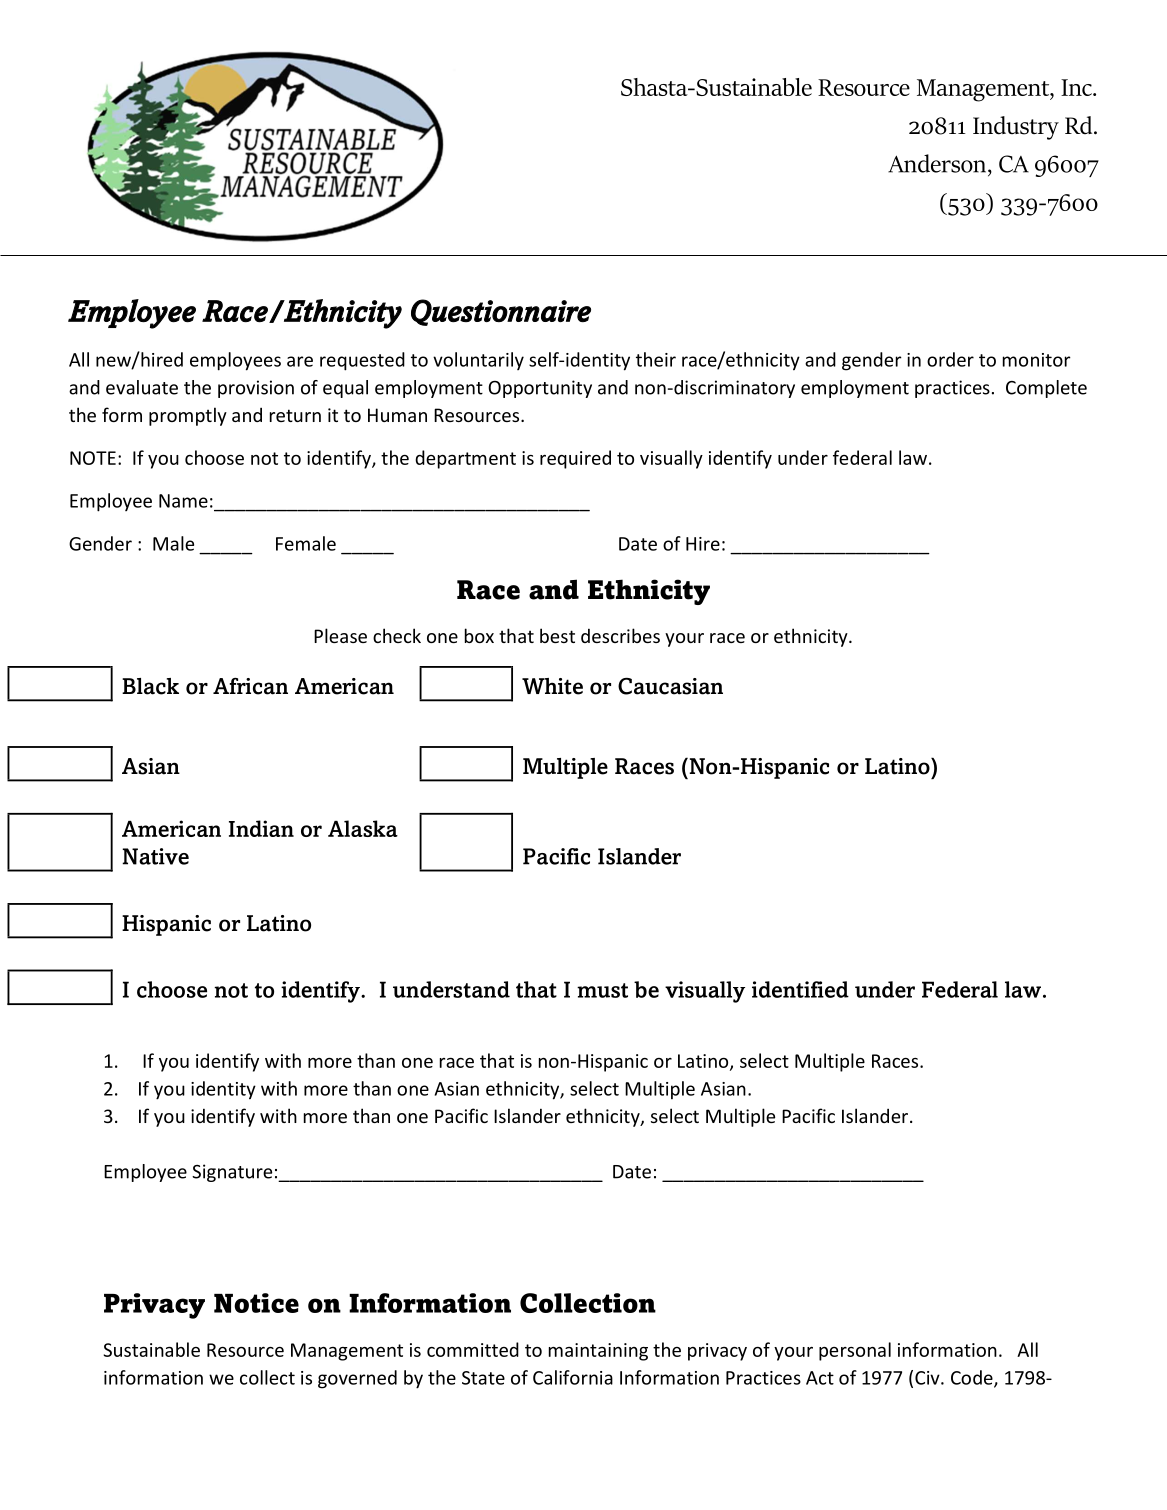 The image size is (1167, 1510). I want to click on are, so click(300, 361).
